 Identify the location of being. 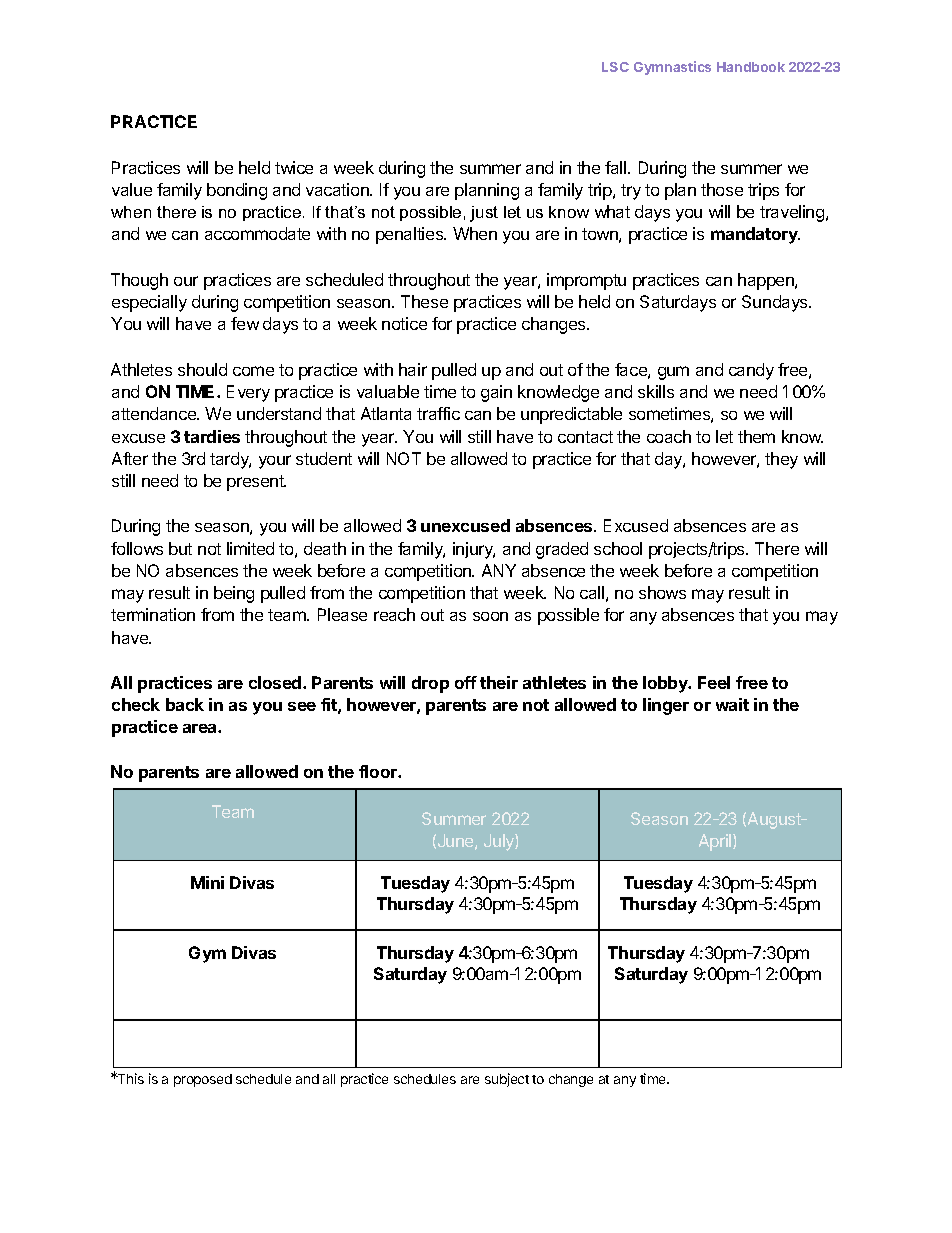
(234, 594).
